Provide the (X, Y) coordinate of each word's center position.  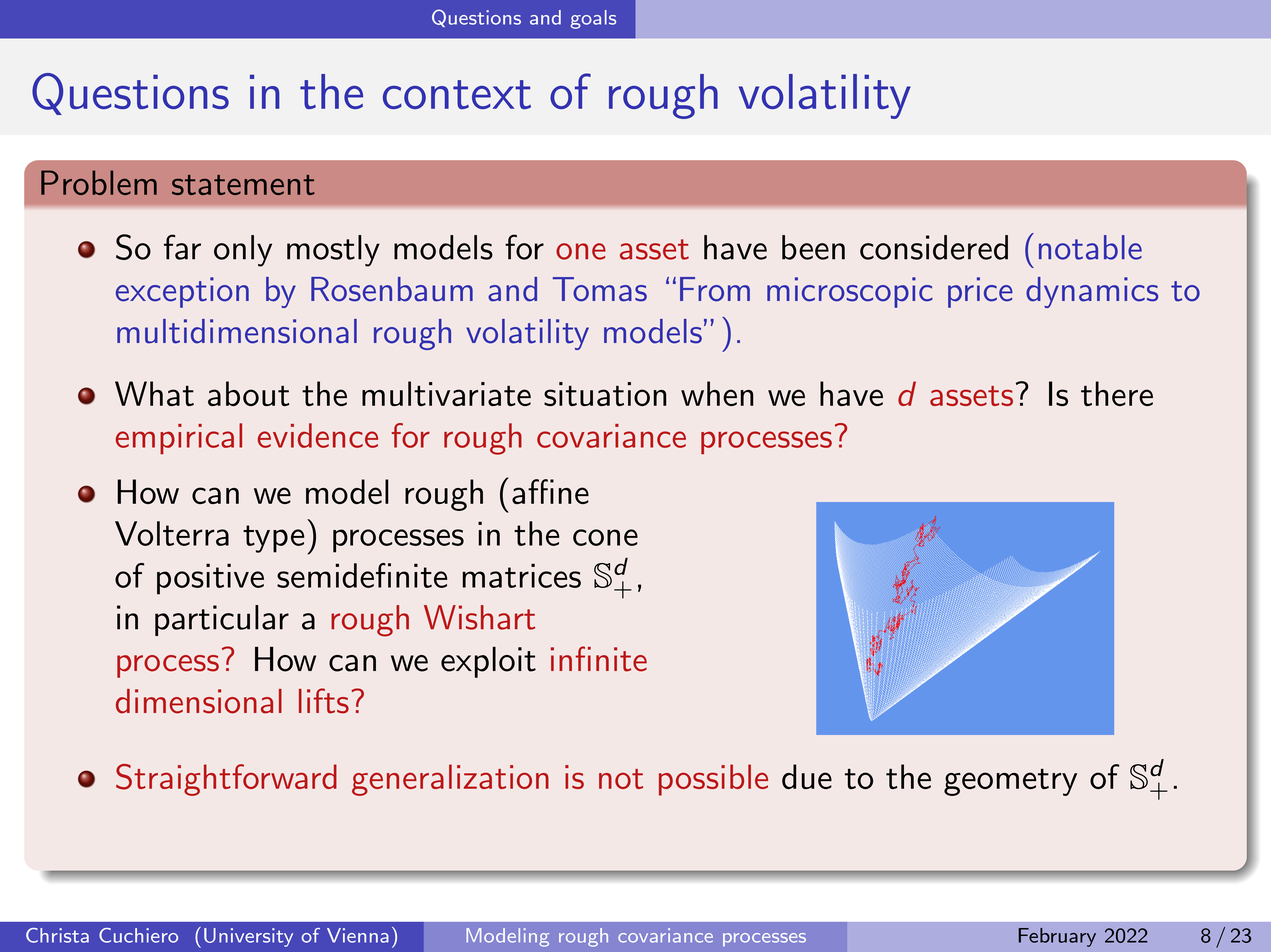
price (980, 292)
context (457, 94)
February (1057, 937)
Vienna (358, 935)
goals (593, 19)
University (248, 937)
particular (222, 620)
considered (934, 247)
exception (182, 292)
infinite (599, 659)
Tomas (600, 289)
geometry (1010, 782)
